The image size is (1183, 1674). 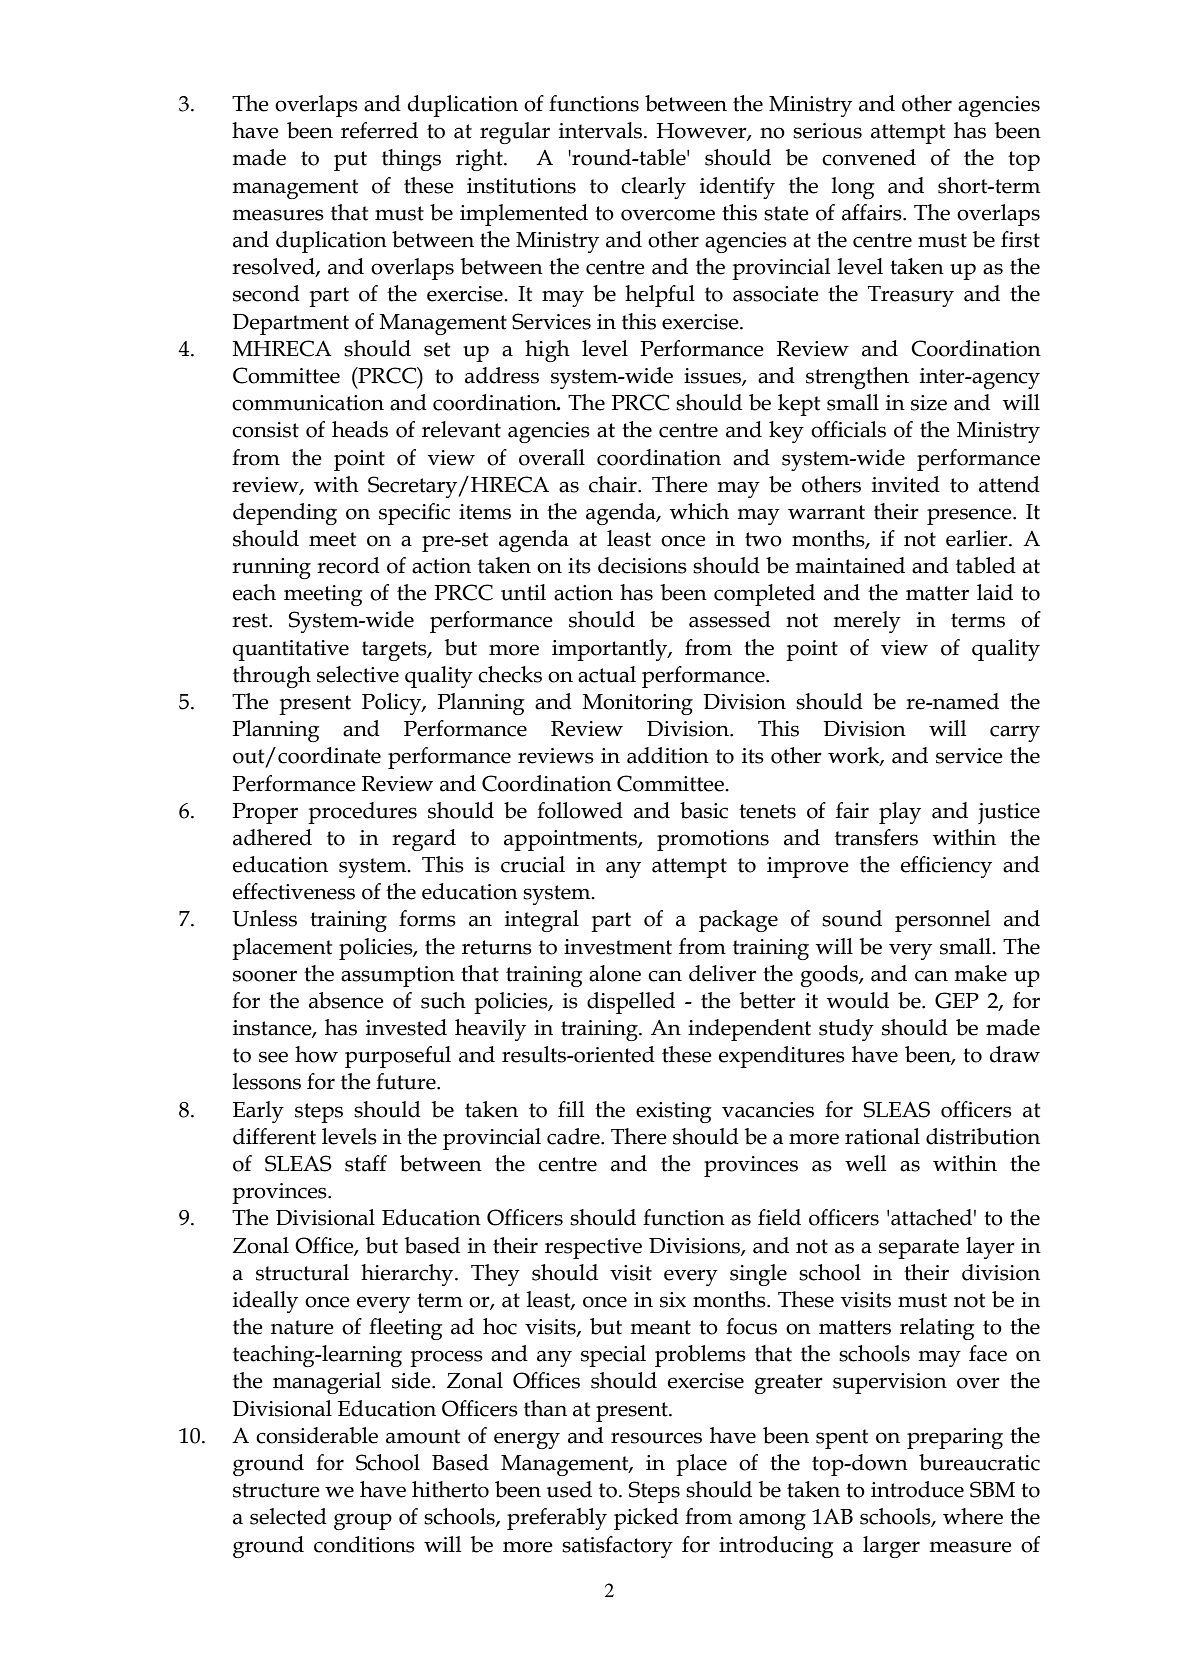 What do you see at coordinates (957, 1000) in the screenshot?
I see `GEP` at bounding box center [957, 1000].
